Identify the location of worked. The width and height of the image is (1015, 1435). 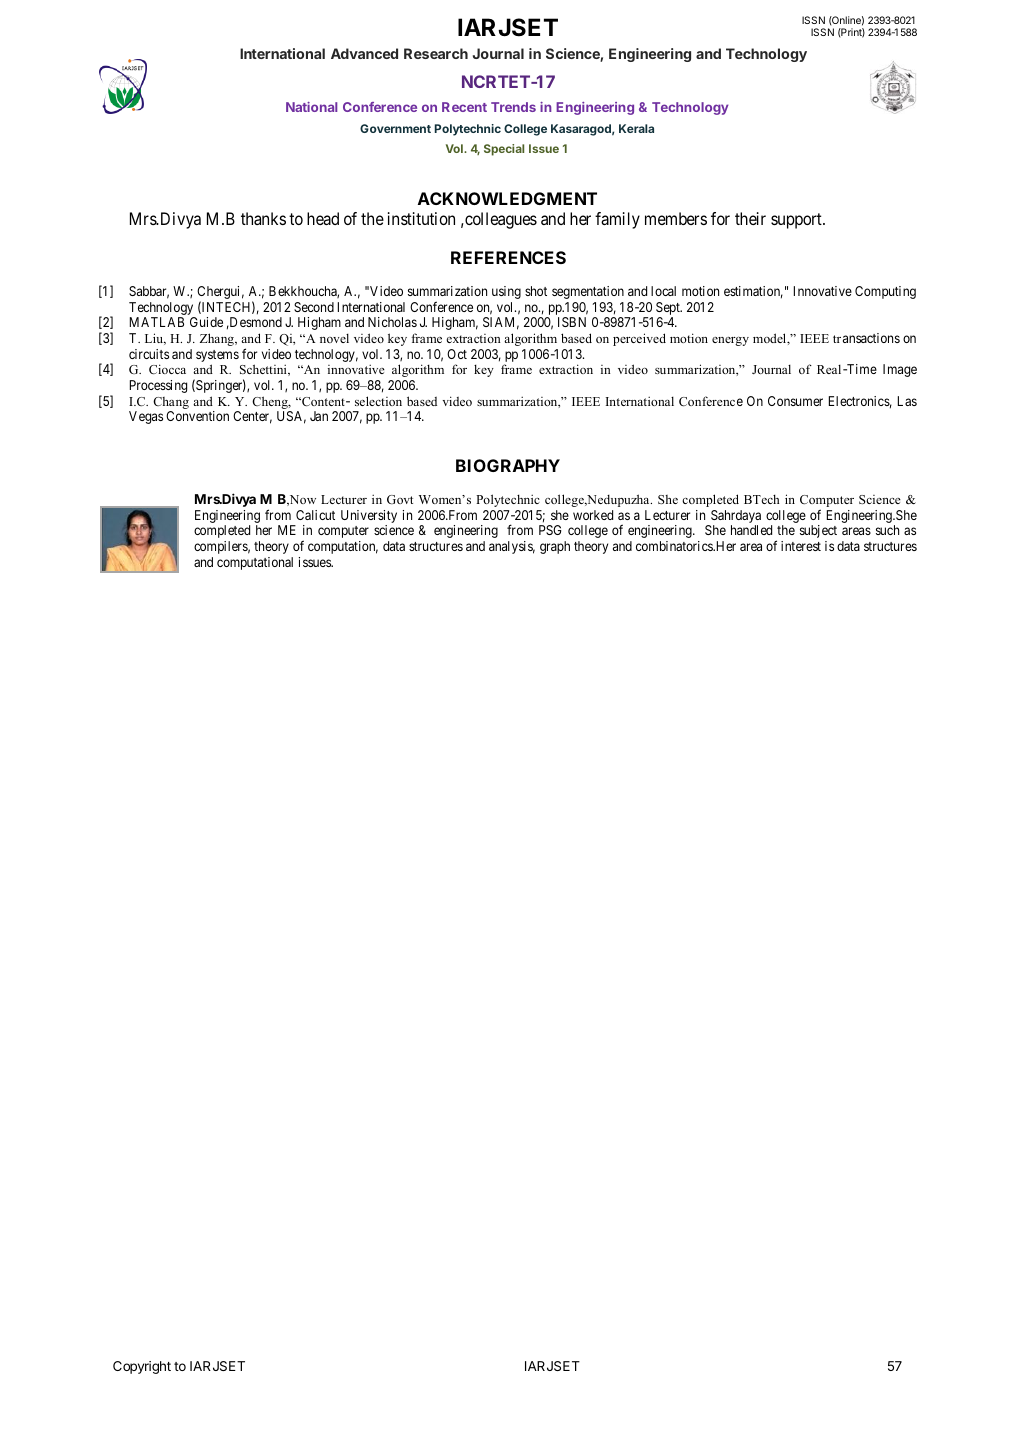
(593, 515).
